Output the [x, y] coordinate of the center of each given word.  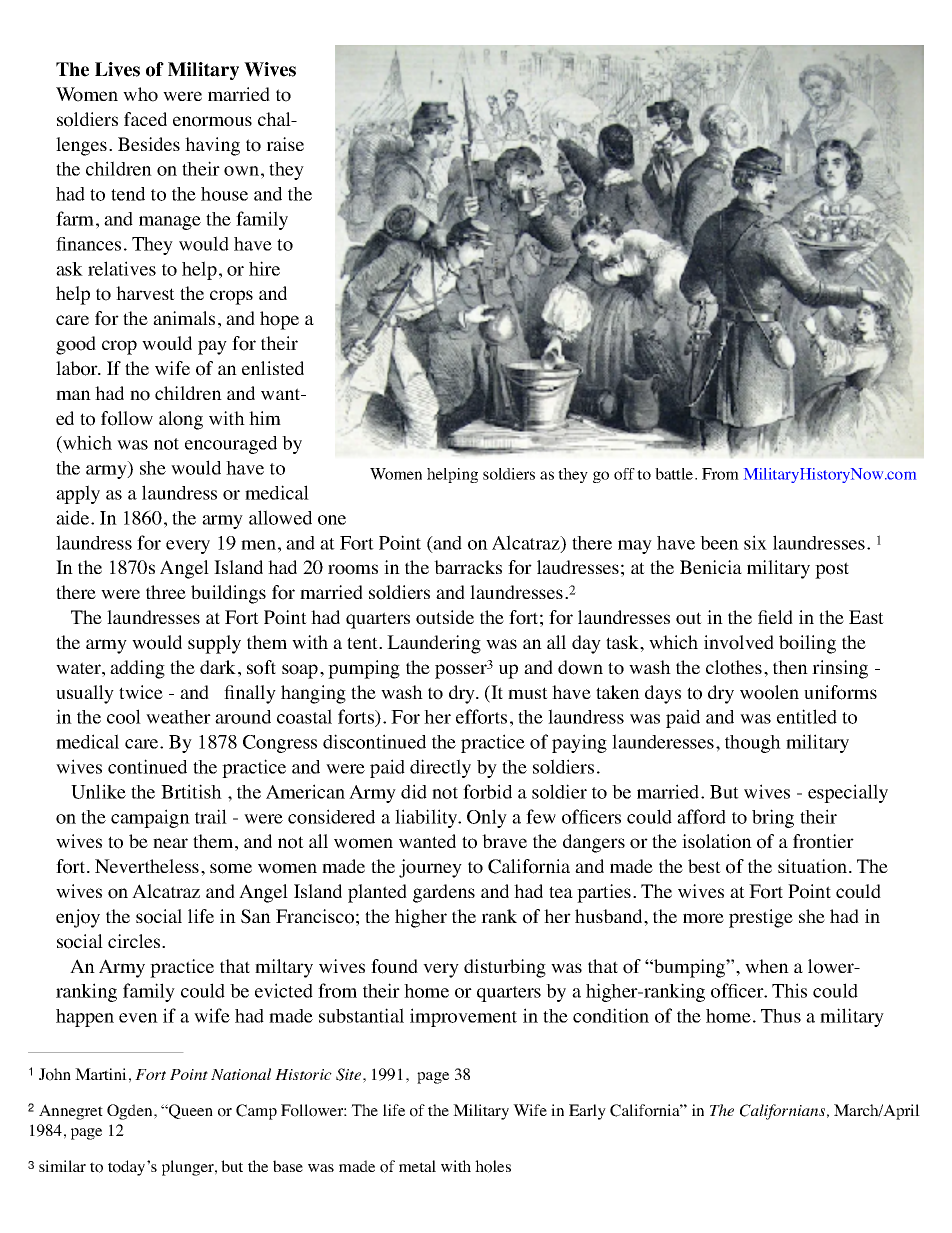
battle [675, 474]
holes [493, 1166]
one [332, 520]
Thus [781, 1016]
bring [773, 818]
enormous [212, 121]
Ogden [131, 1112]
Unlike [98, 791]
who [140, 94]
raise [285, 144]
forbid [487, 791]
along [181, 420]
